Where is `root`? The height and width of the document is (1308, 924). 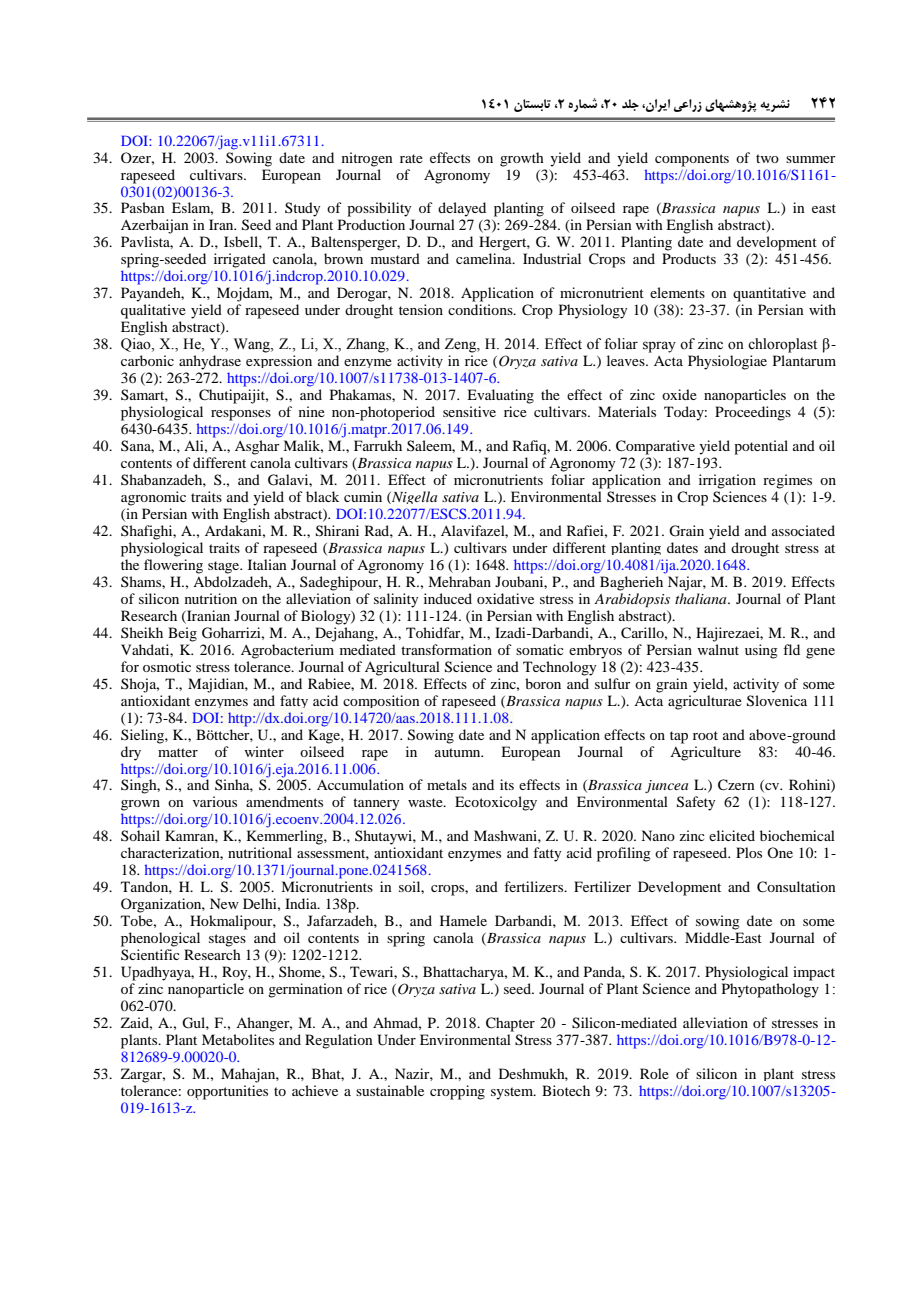
root is located at coordinates (705, 735).
